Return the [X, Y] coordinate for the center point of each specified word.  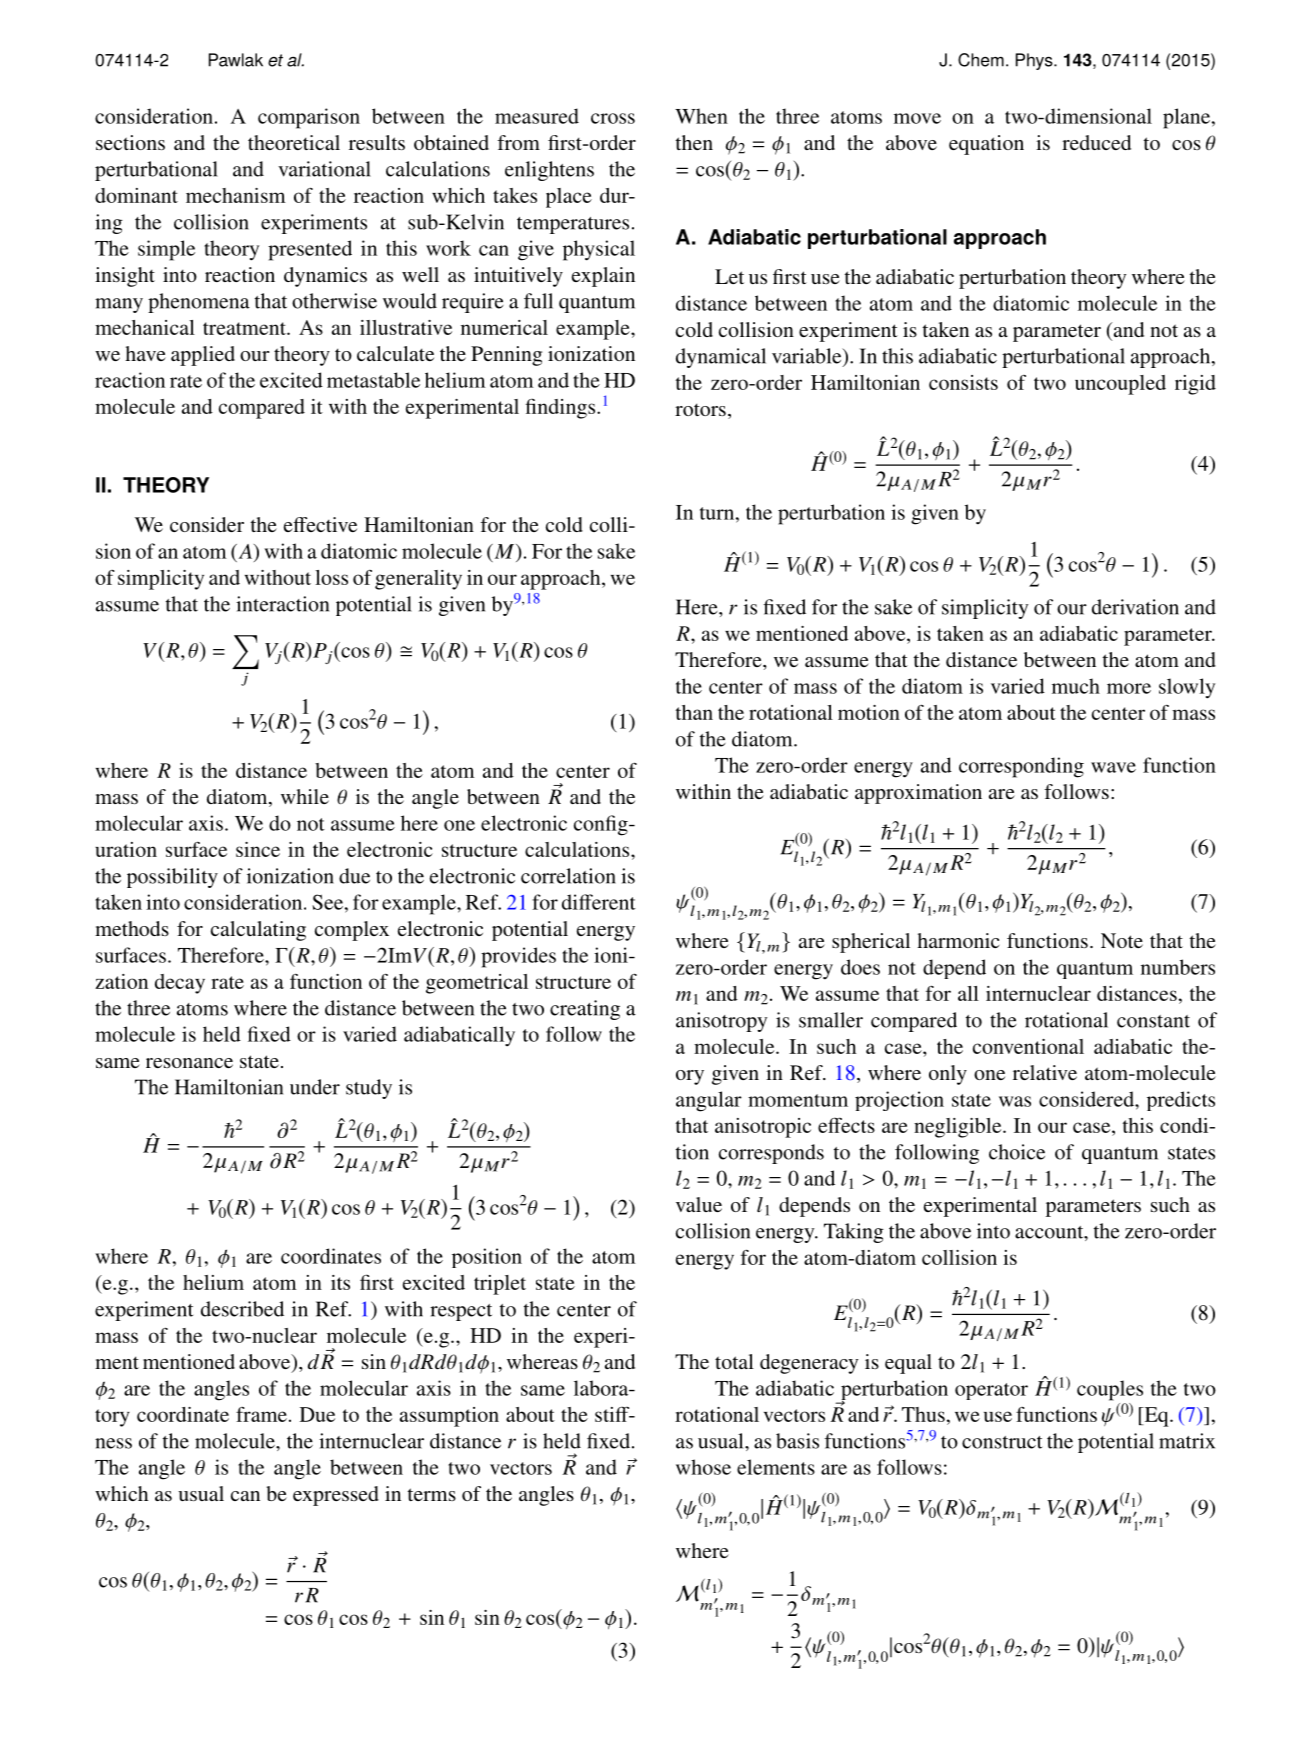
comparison [309, 118]
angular [709, 1101]
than [694, 712]
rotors [700, 409]
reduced [1096, 142]
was [1015, 1101]
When [701, 116]
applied [203, 356]
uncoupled [1120, 385]
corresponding [1021, 767]
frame [261, 1414]
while [305, 796]
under [315, 1087]
